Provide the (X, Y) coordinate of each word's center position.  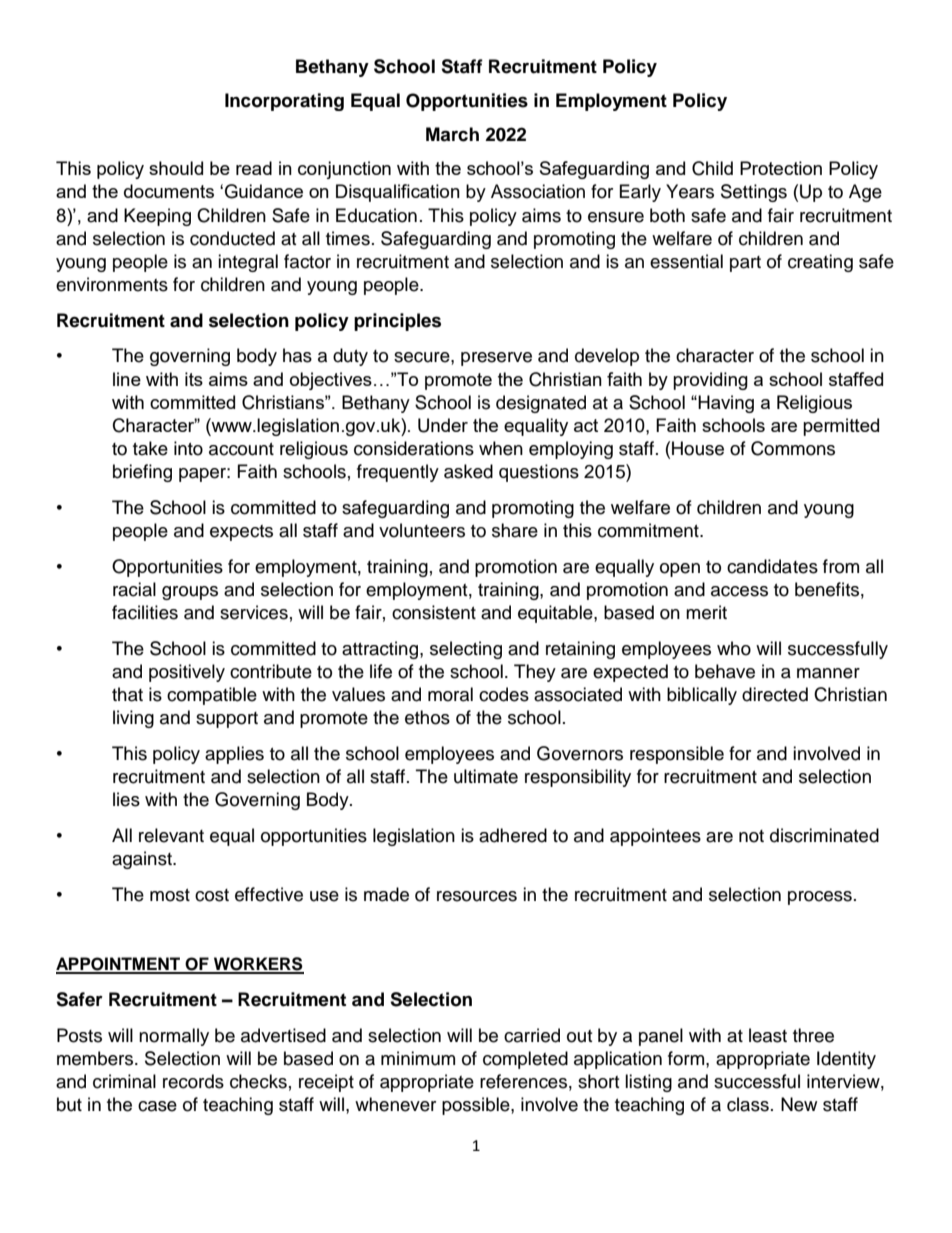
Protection (781, 168)
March (452, 134)
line (127, 379)
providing (710, 381)
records (193, 1081)
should (176, 168)
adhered (513, 835)
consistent (434, 612)
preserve (496, 359)
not (751, 836)
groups (190, 593)
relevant (171, 835)
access (739, 591)
